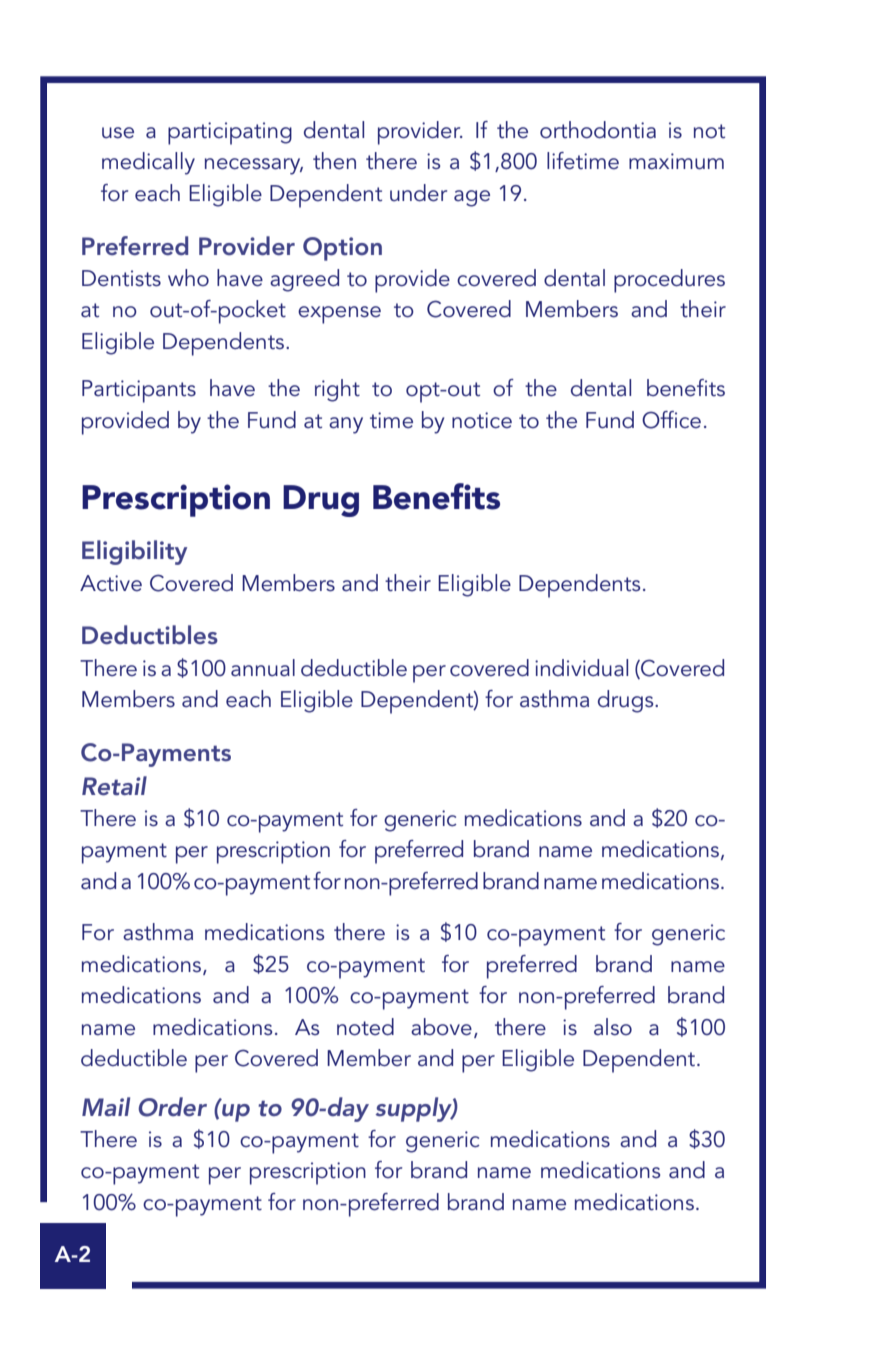 The width and height of the document is (887, 1372). What do you see at coordinates (139, 391) in the document?
I see `Participants` at bounding box center [139, 391].
